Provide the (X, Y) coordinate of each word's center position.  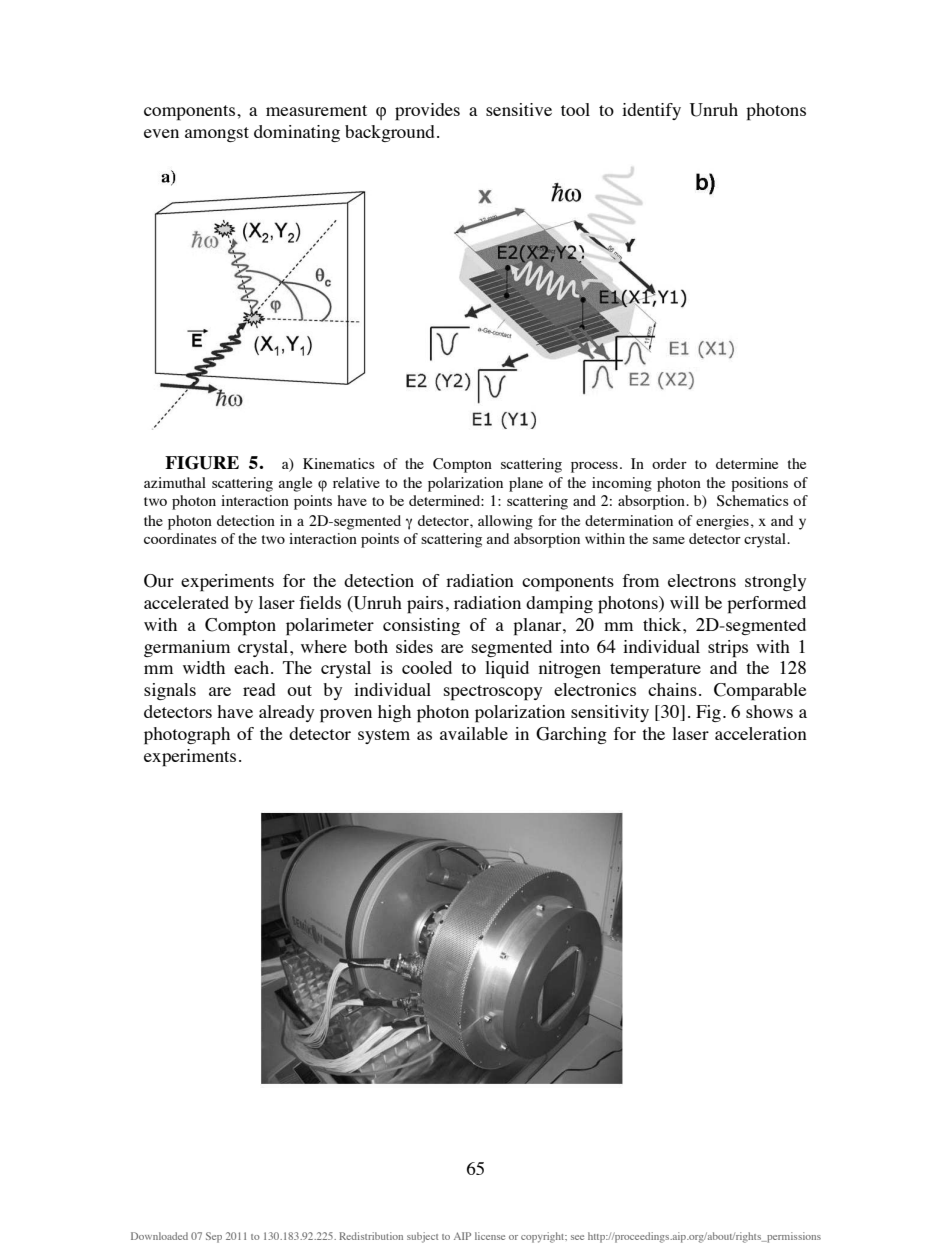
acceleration (761, 733)
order (669, 463)
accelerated (186, 602)
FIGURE (202, 463)
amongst (217, 134)
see (577, 1237)
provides (427, 112)
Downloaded (159, 1236)
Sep (214, 1237)
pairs (425, 605)
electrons (702, 580)
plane (526, 484)
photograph (187, 736)
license (490, 1236)
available (474, 733)
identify (651, 111)
